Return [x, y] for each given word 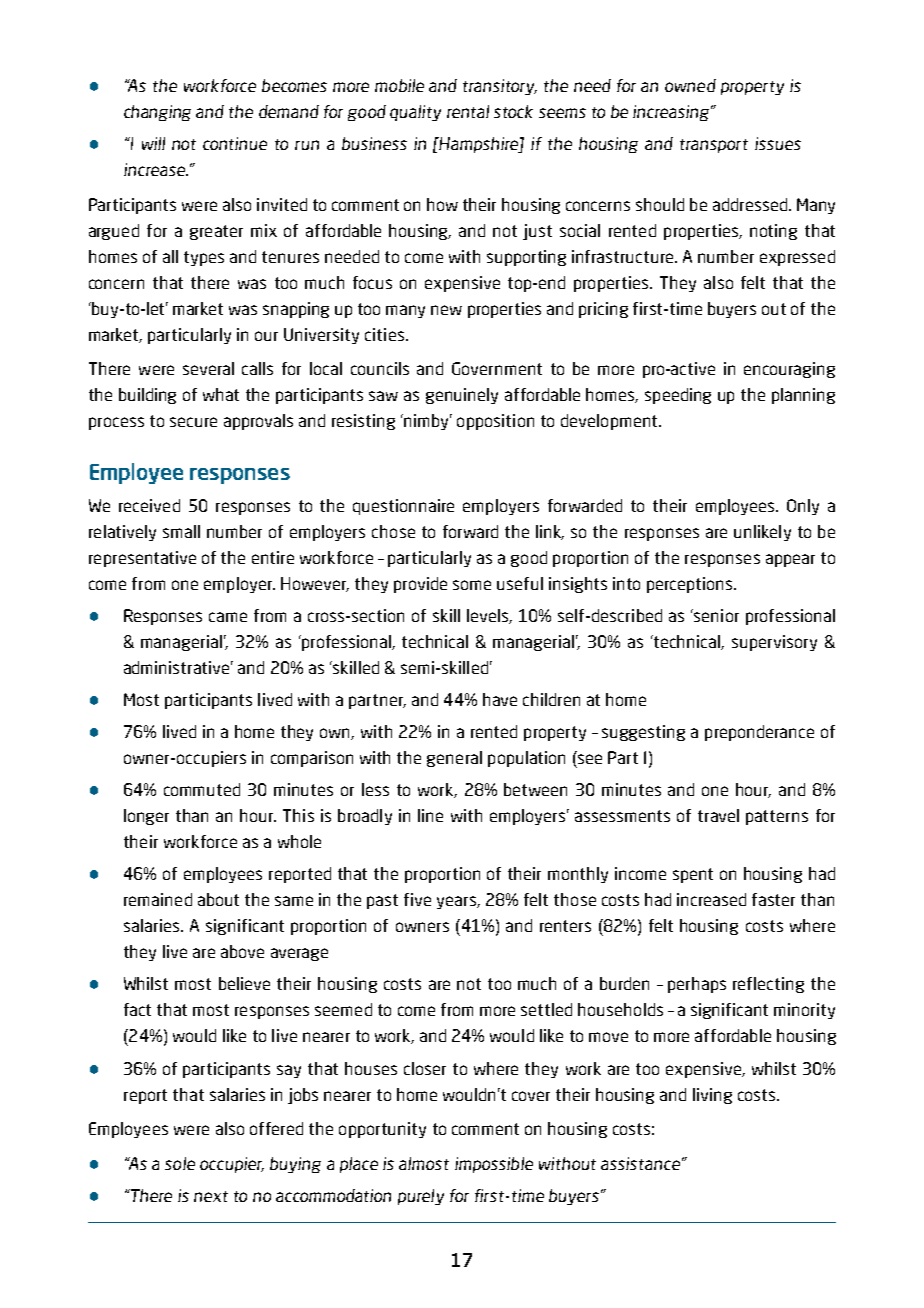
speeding [678, 396]
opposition [495, 422]
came [228, 617]
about [218, 899]
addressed [751, 204]
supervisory [774, 643]
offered [276, 1128]
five [417, 899]
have [500, 699]
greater [216, 232]
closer [425, 1068]
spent [693, 875]
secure [193, 422]
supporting [526, 258]
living [712, 1096]
